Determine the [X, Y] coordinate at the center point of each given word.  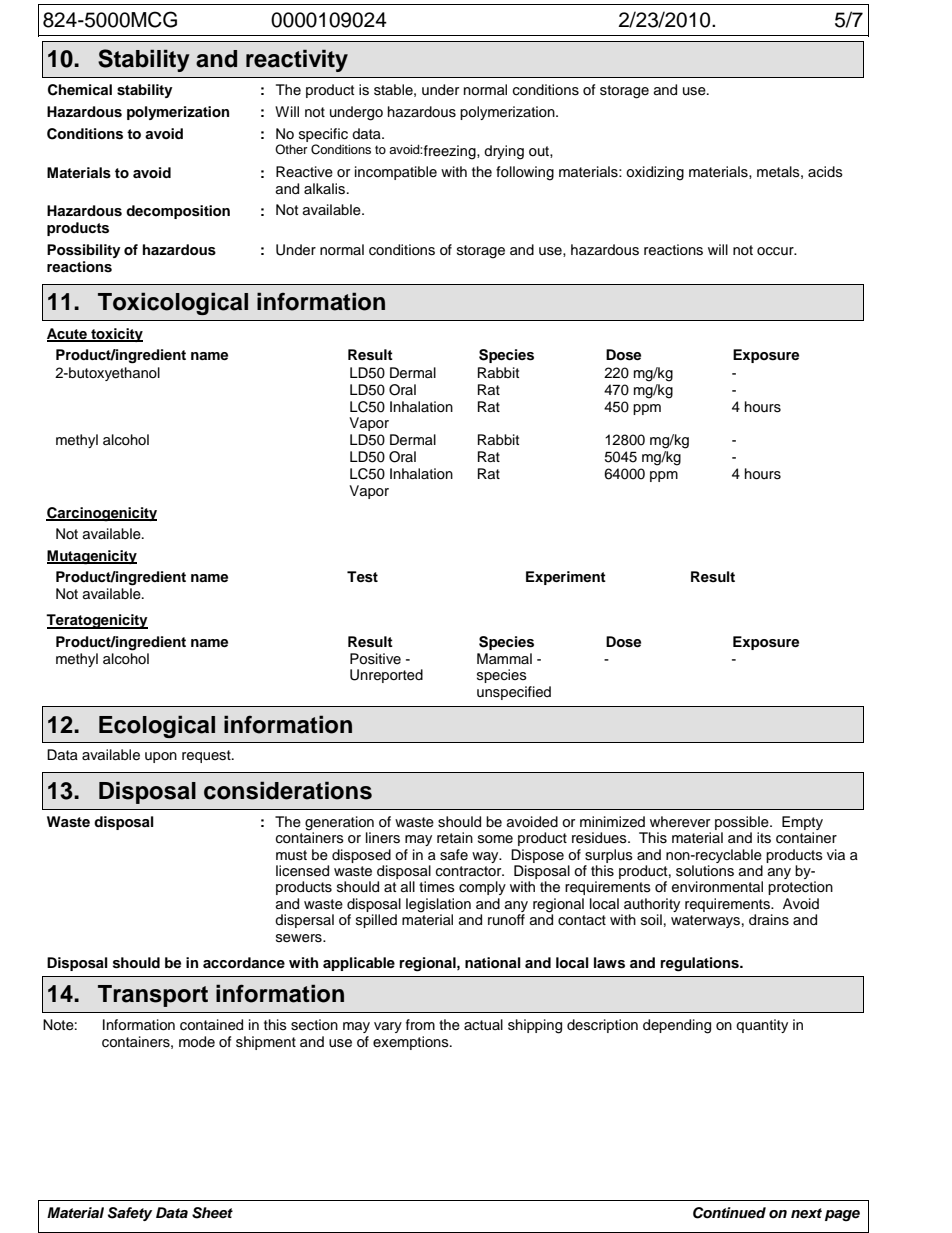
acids [825, 172]
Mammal [504, 658]
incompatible [396, 173]
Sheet [212, 1213]
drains [769, 920]
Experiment [566, 578]
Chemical [80, 90]
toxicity [116, 335]
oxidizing [655, 173]
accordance [244, 962]
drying [504, 152]
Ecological [157, 726]
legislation [438, 906]
